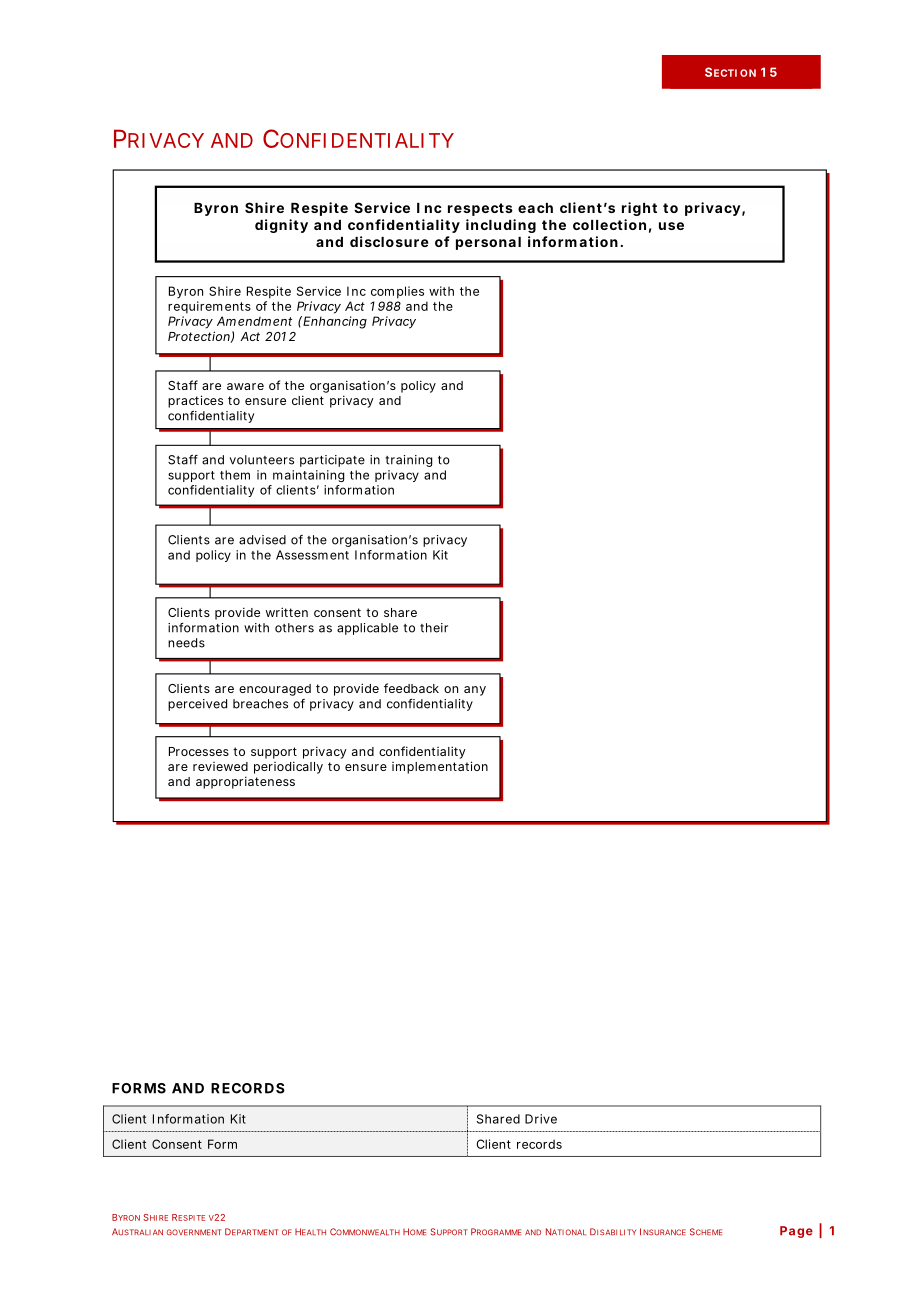 The width and height of the image is (924, 1308). Describe the element at coordinates (488, 243) in the image. I see `personal` at that location.
